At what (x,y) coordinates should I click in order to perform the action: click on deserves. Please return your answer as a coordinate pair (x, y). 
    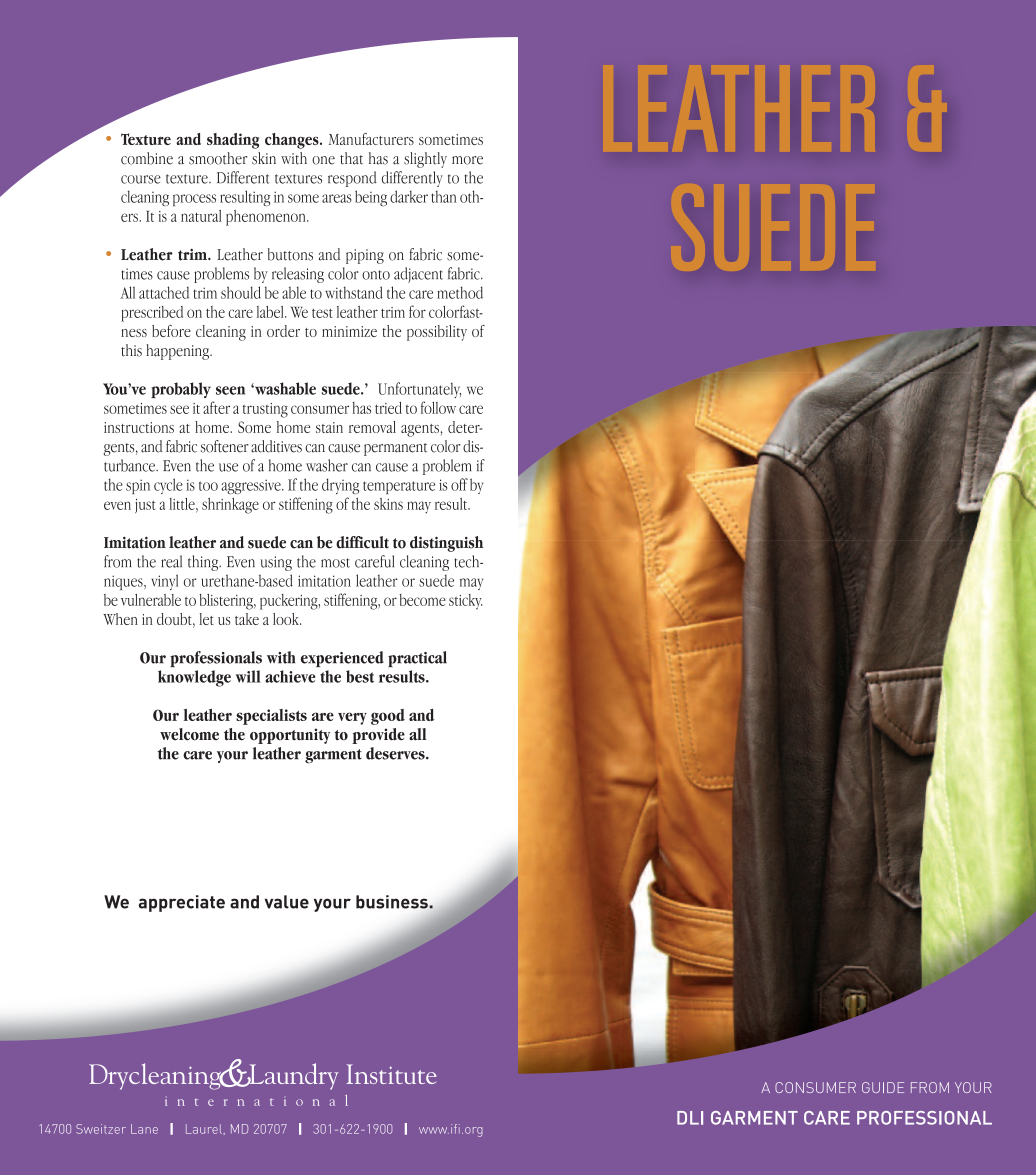
    Looking at the image, I should click on (396, 753).
